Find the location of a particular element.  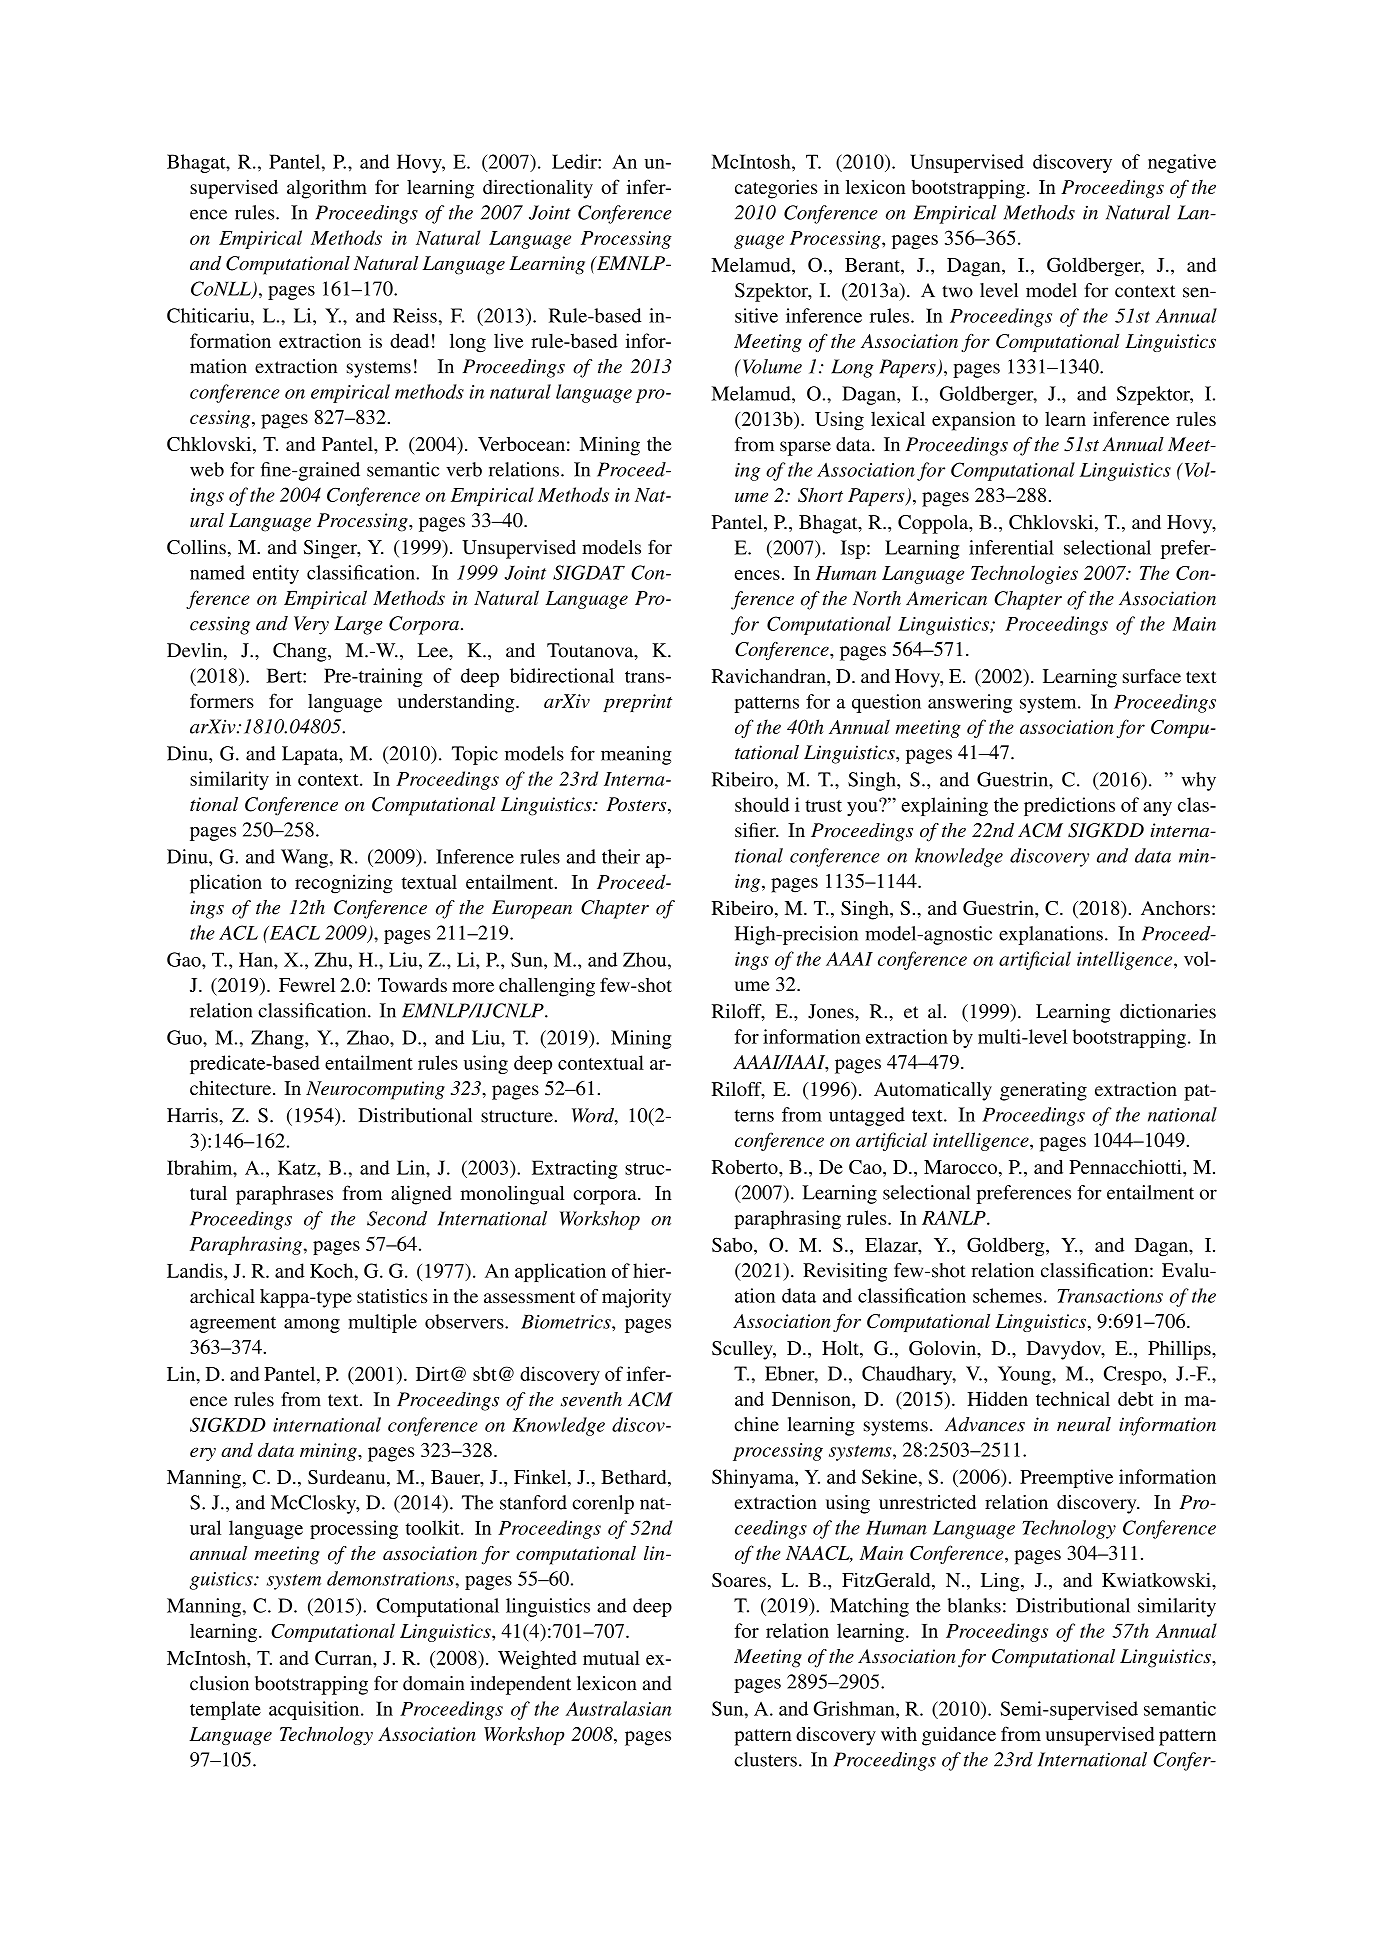

acquisition is located at coordinates (315, 1710).
